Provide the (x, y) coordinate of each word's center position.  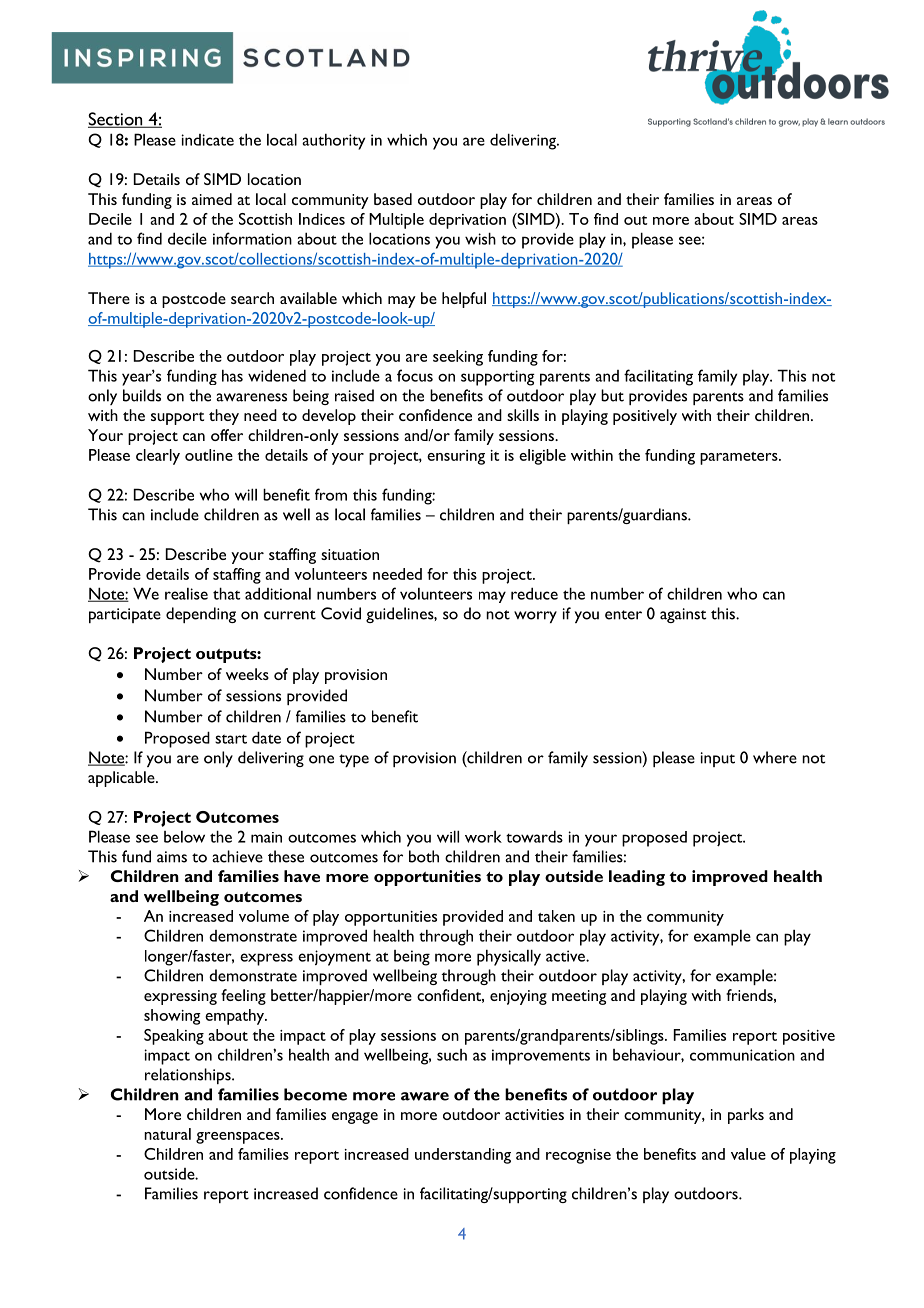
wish (480, 238)
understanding (463, 1156)
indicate (207, 140)
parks (746, 1116)
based (393, 199)
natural (167, 1134)
